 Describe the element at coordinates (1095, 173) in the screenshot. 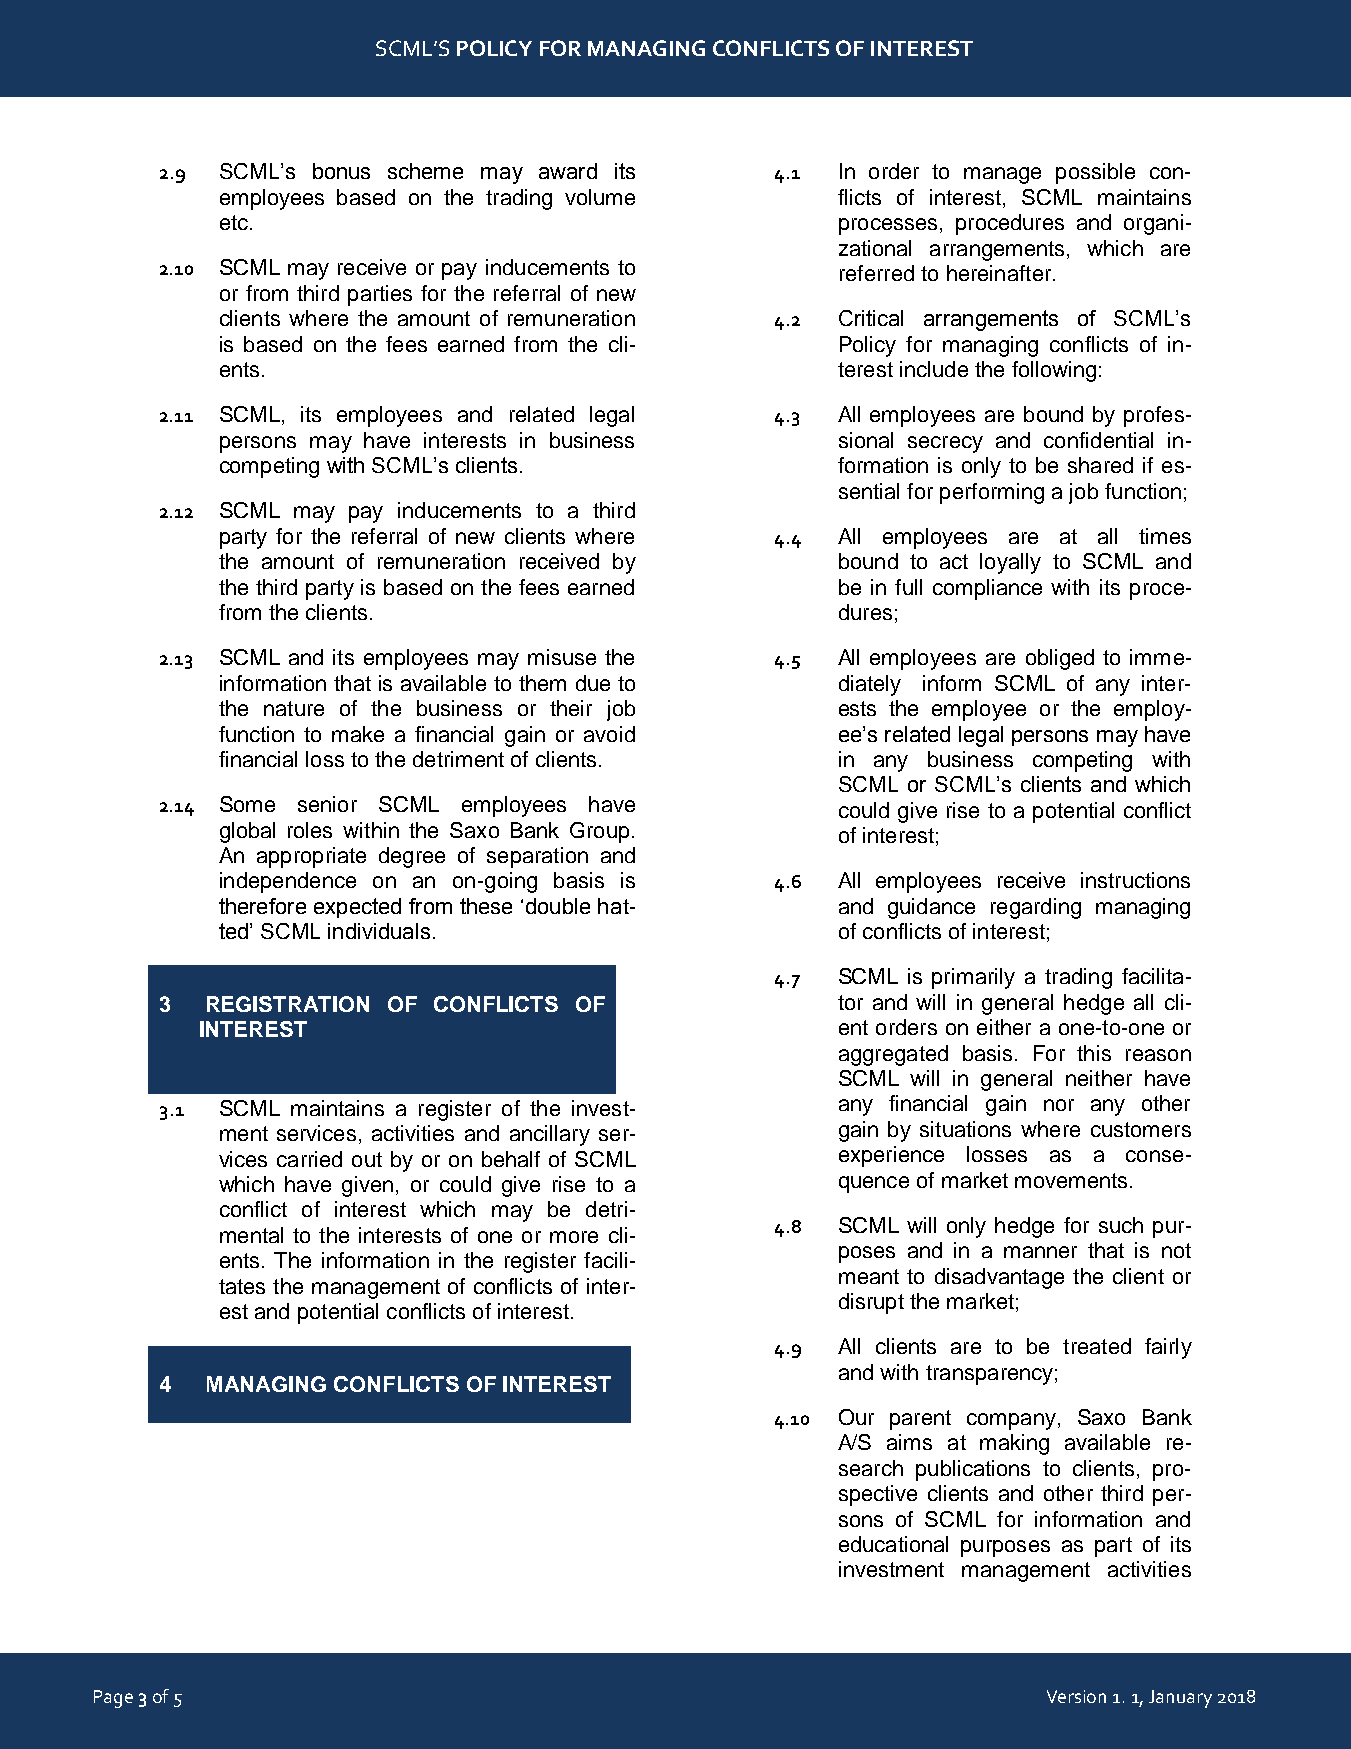

I see `possible` at that location.
